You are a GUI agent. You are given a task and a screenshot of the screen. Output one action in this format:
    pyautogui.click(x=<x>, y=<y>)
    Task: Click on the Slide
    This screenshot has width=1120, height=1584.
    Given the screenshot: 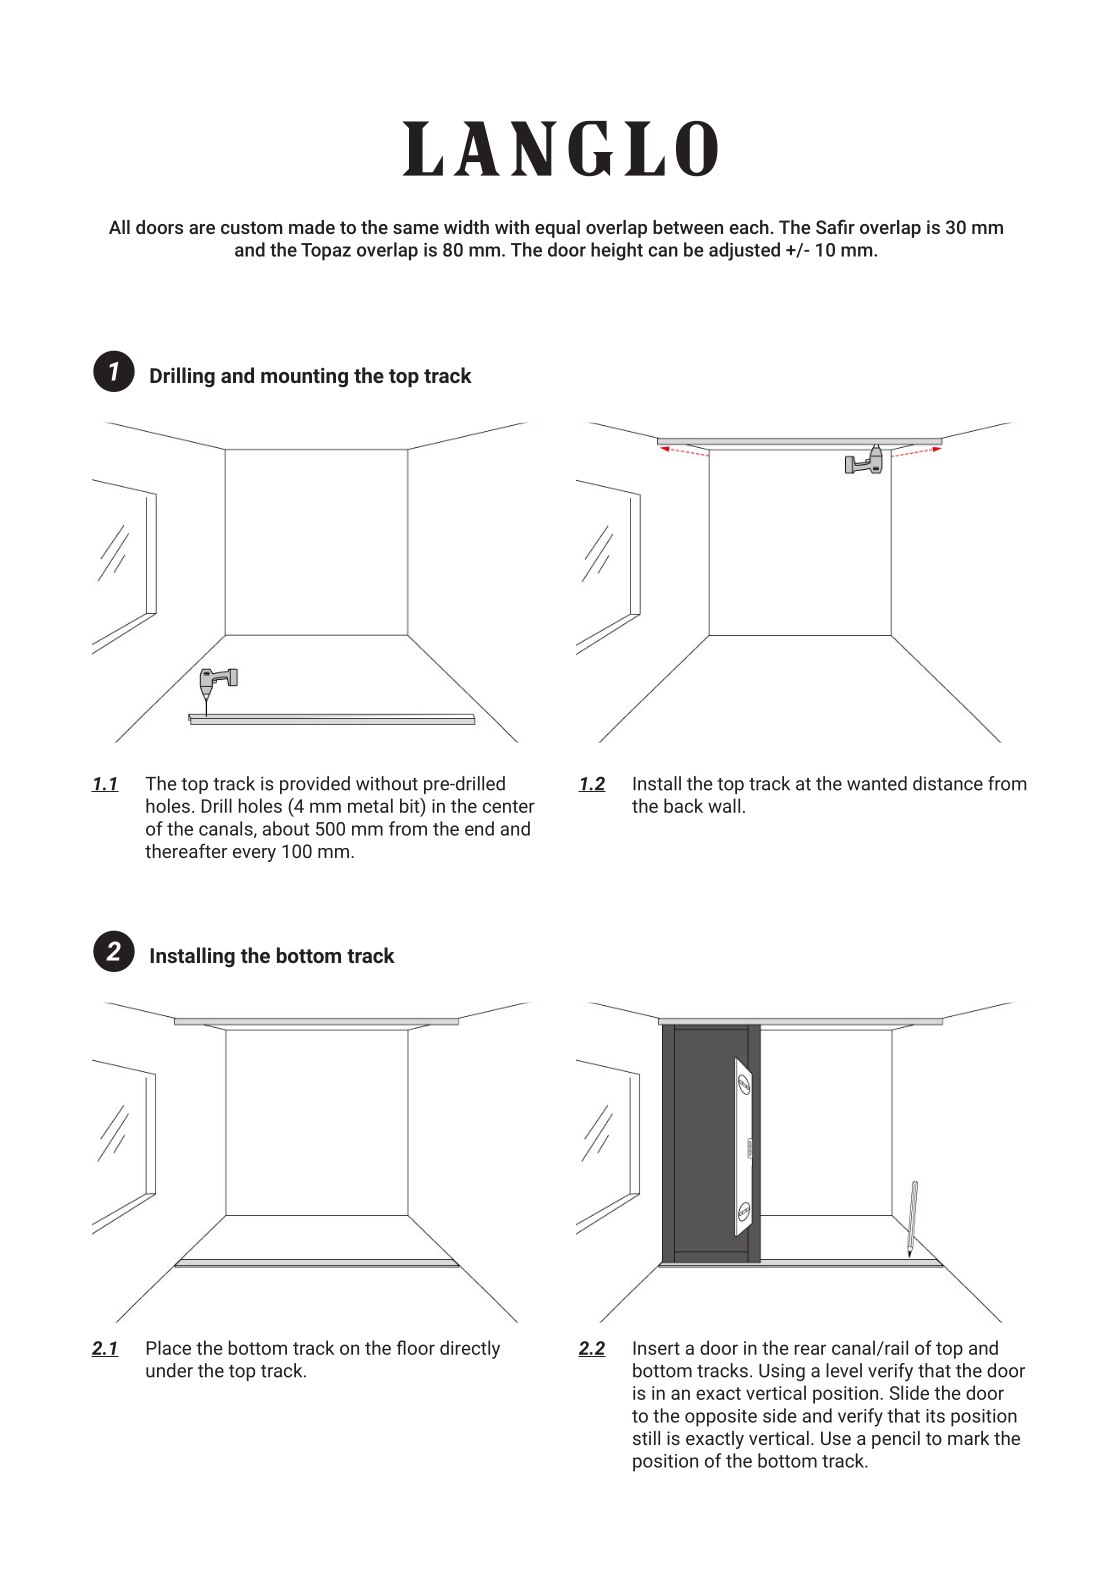 What is the action you would take?
    pyautogui.click(x=909, y=1392)
